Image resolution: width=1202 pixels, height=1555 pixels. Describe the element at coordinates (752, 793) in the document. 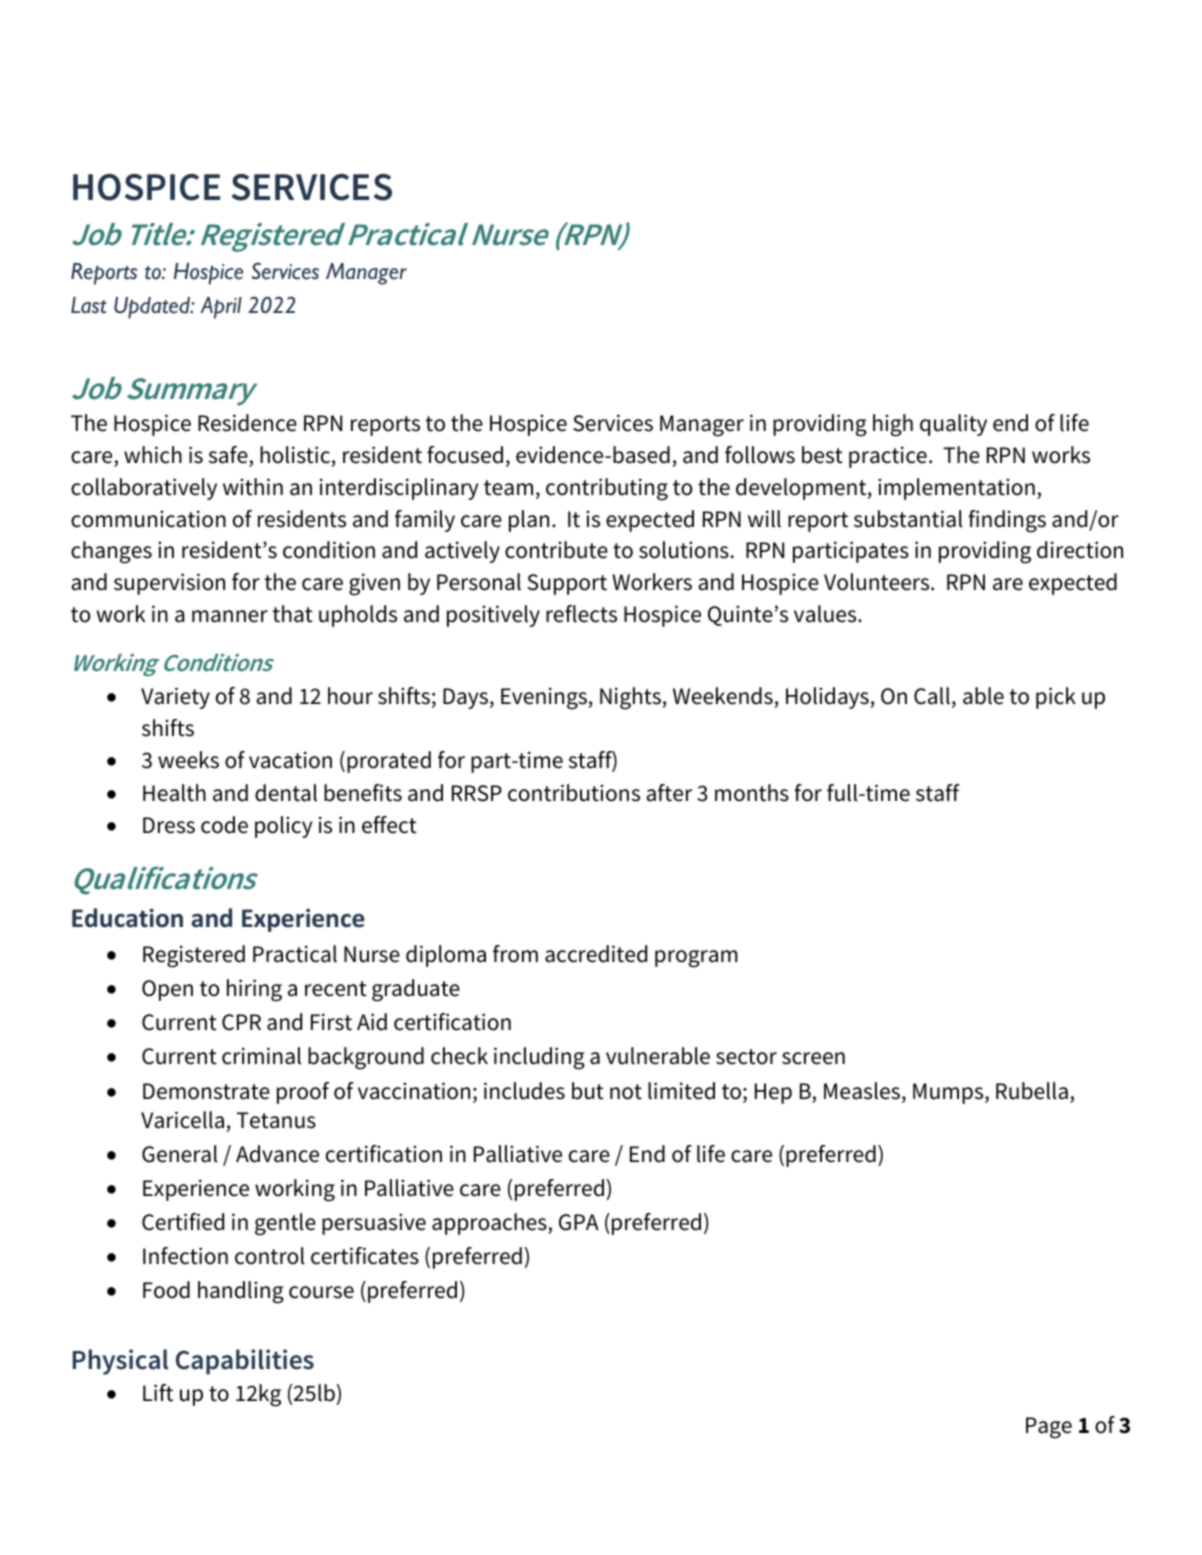

I see `months` at that location.
